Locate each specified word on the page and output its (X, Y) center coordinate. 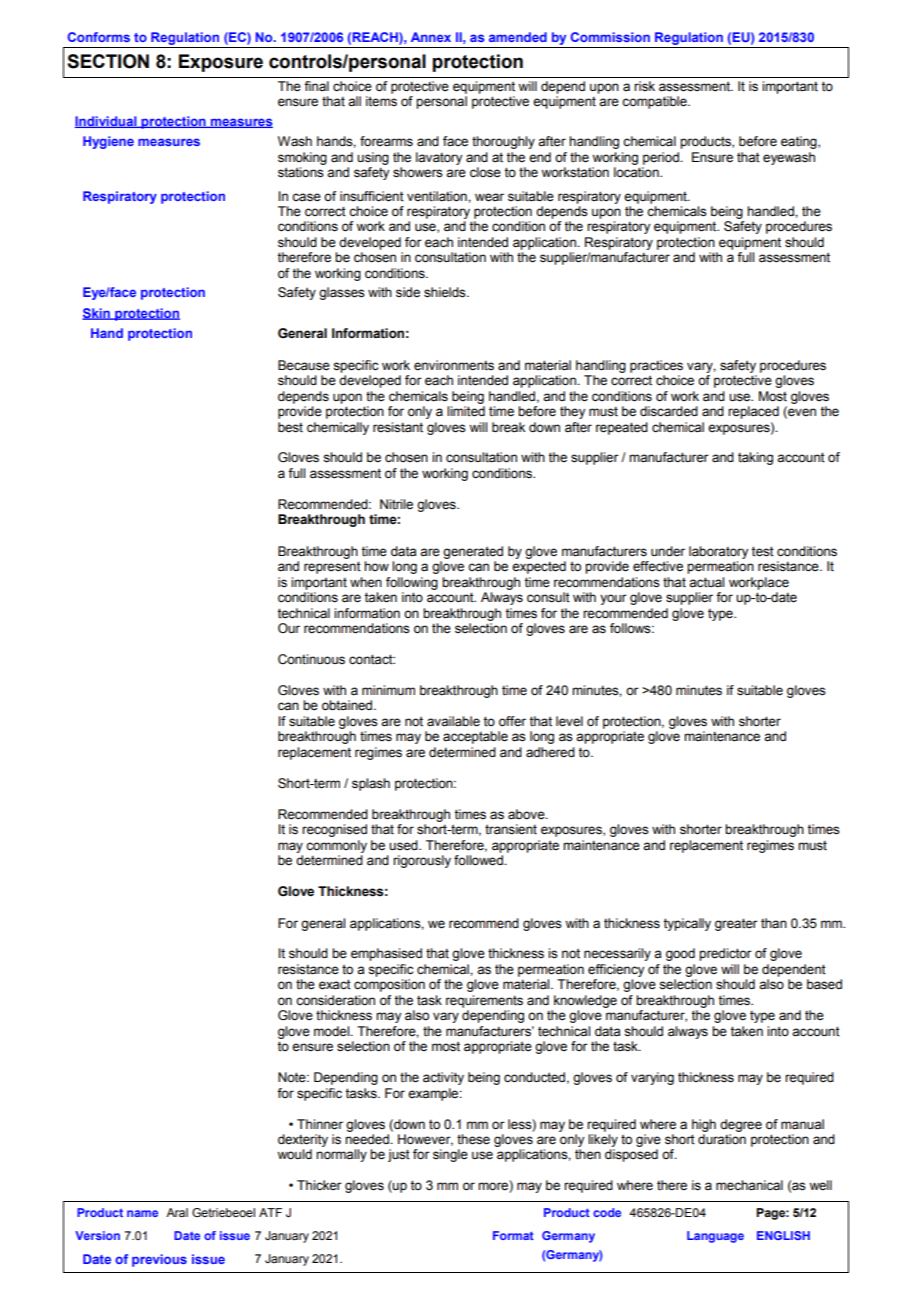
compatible (655, 102)
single (450, 1155)
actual (706, 582)
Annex (431, 37)
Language (715, 1237)
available (453, 721)
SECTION (108, 61)
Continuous (311, 659)
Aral (177, 1212)
